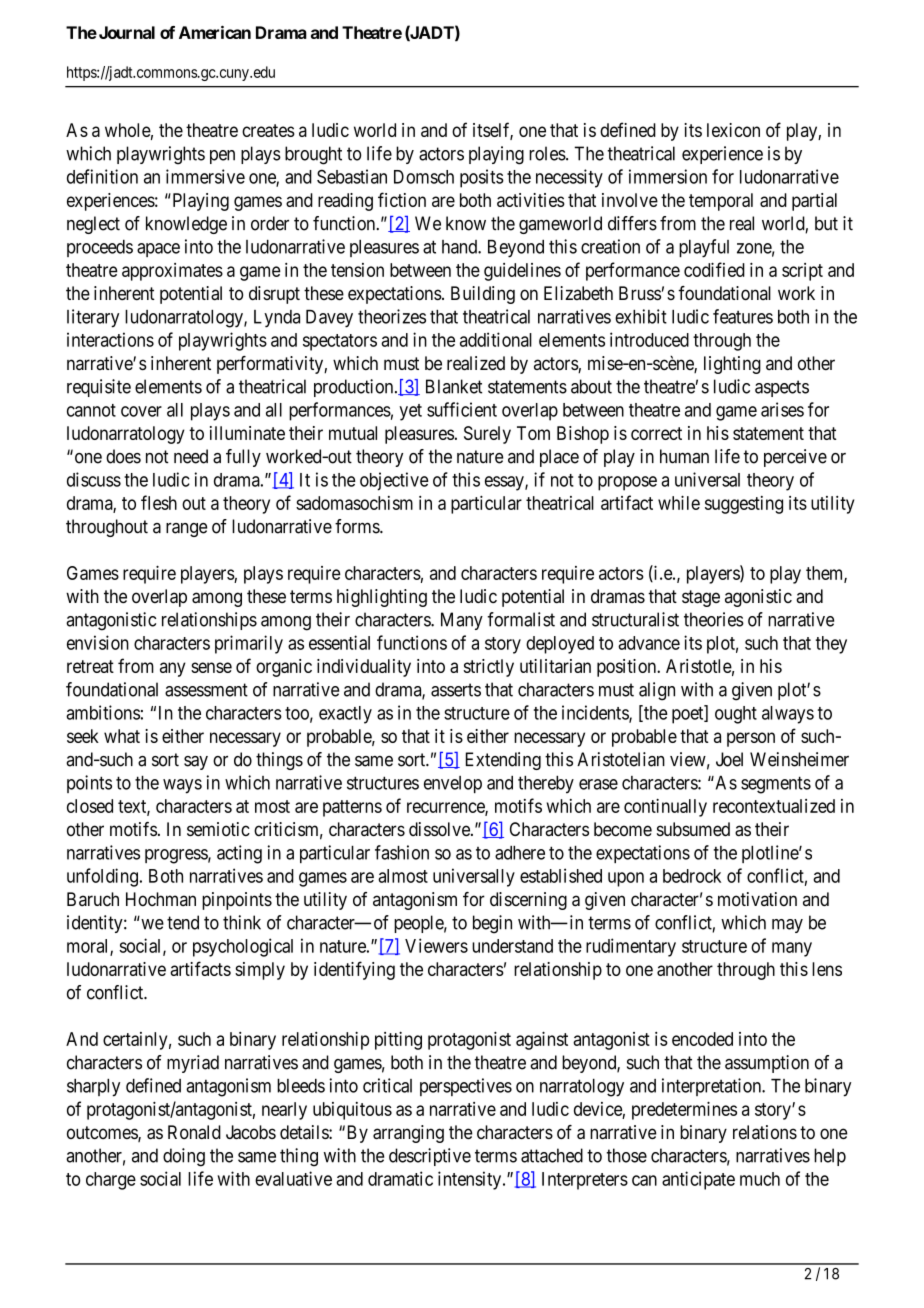 The height and width of the document is (1308, 924). I want to click on arranging, so click(408, 1134).
